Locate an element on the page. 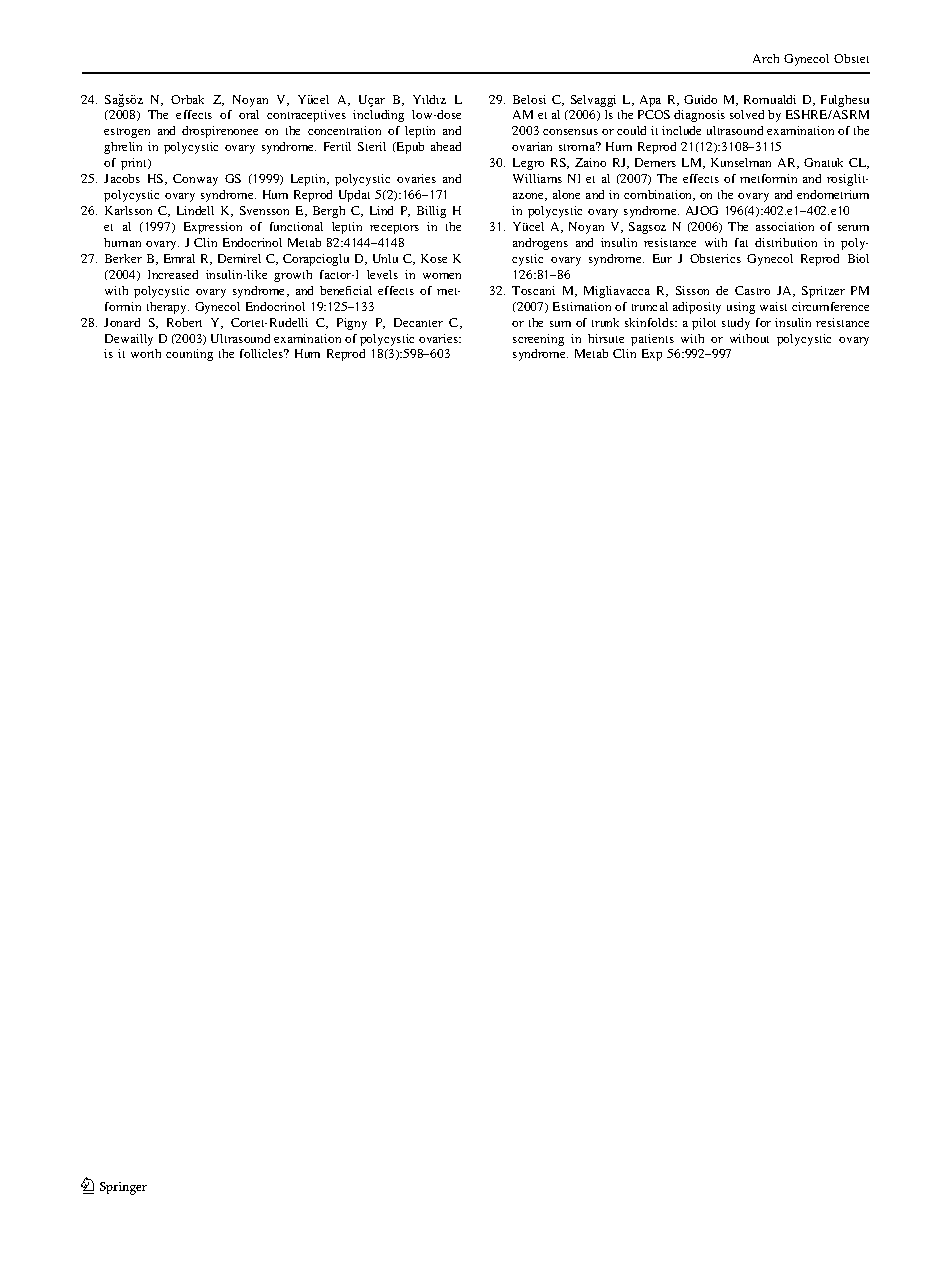 This page has height=1265, width=952. oral is located at coordinates (249, 114).
